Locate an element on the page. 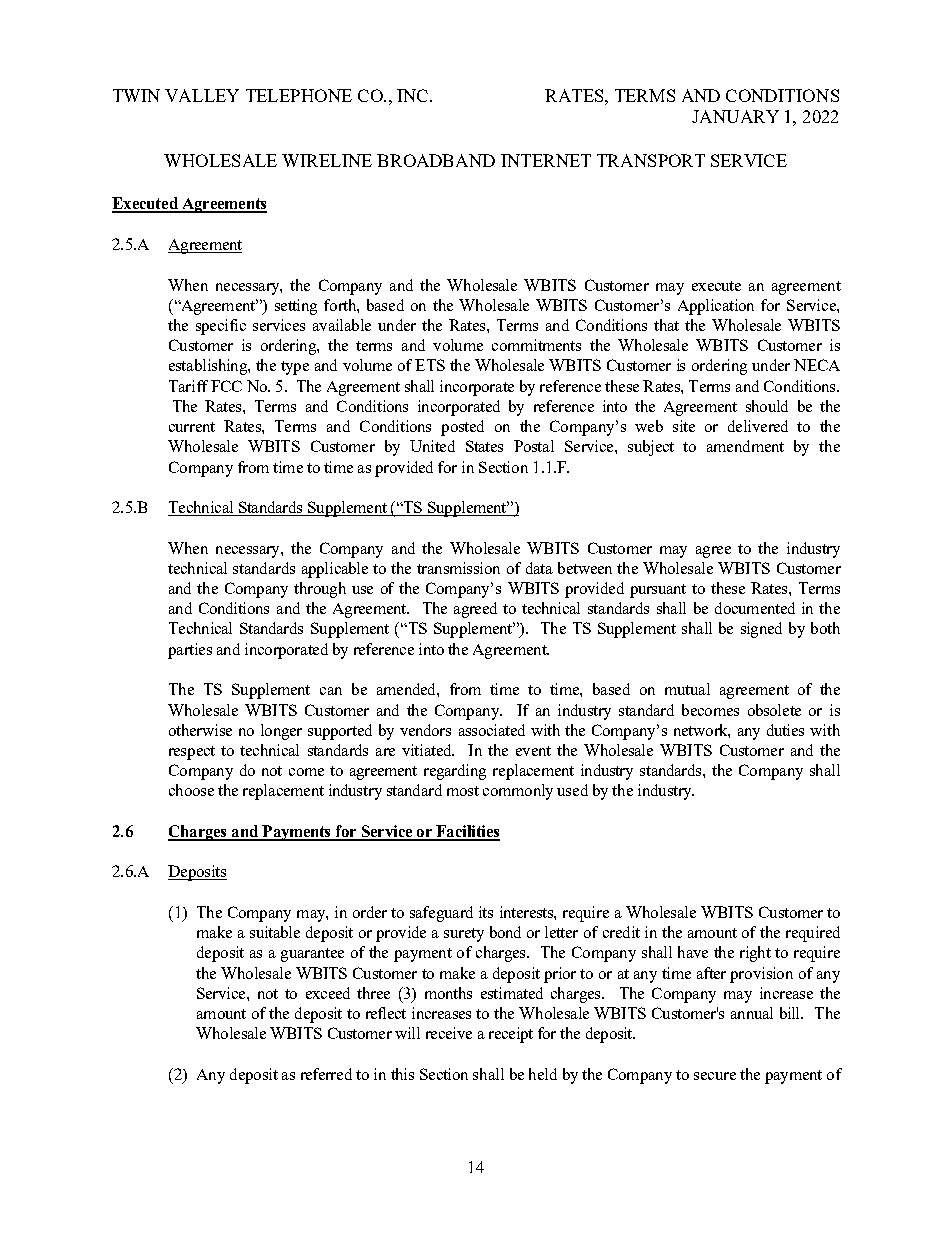  documented is located at coordinates (755, 608).
